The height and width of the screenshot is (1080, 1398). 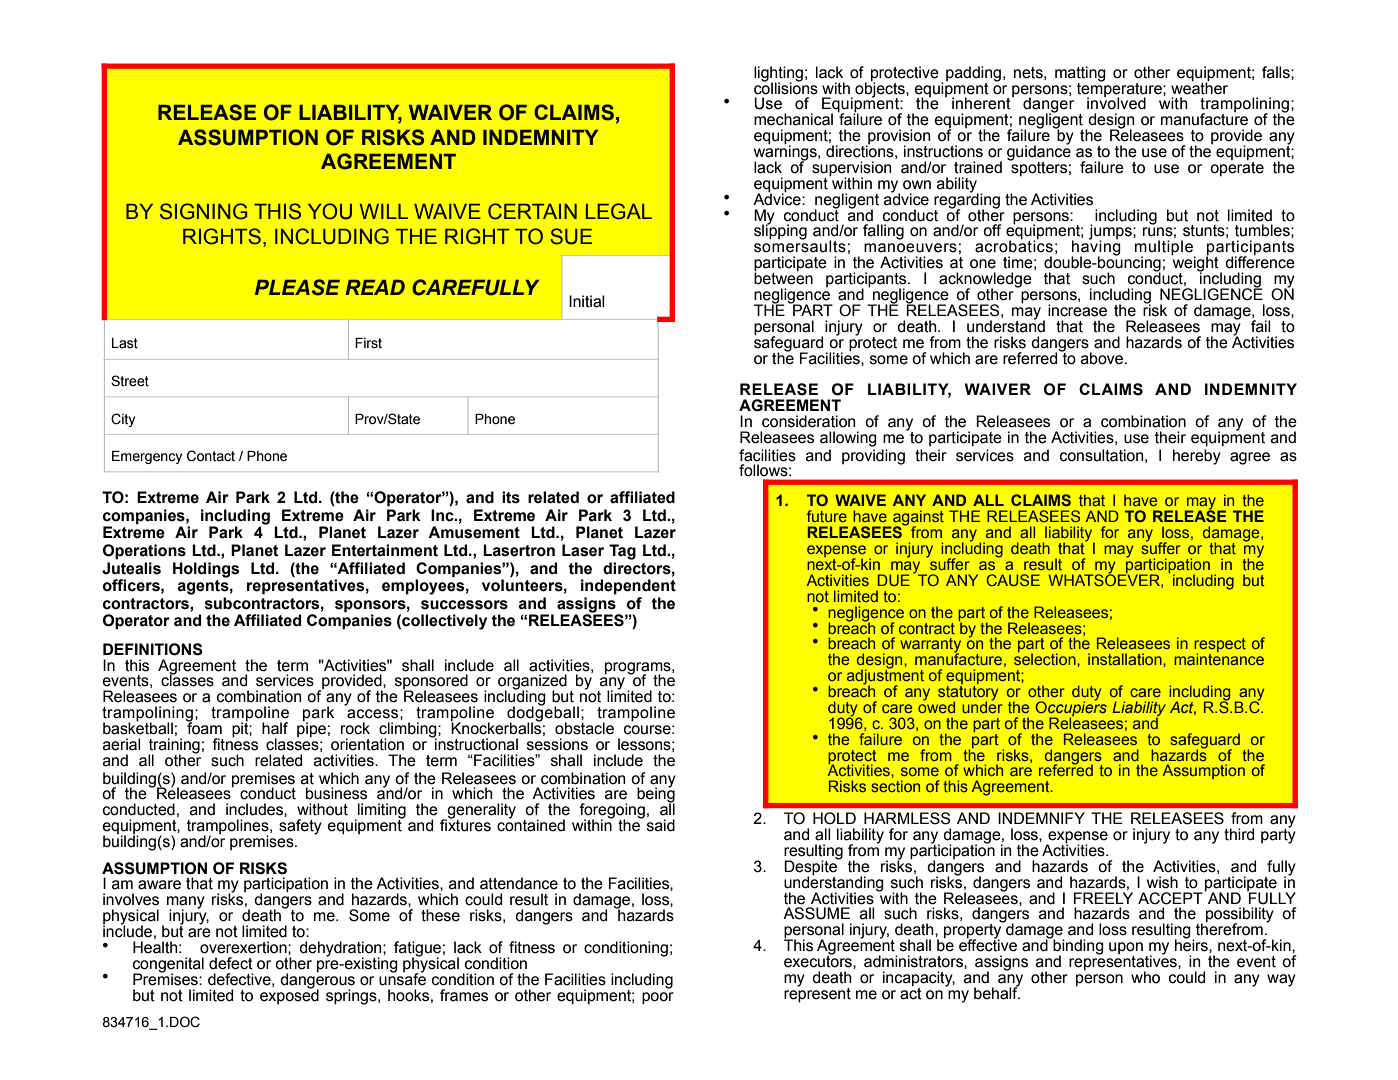 I want to click on SIGNING, so click(x=203, y=211).
